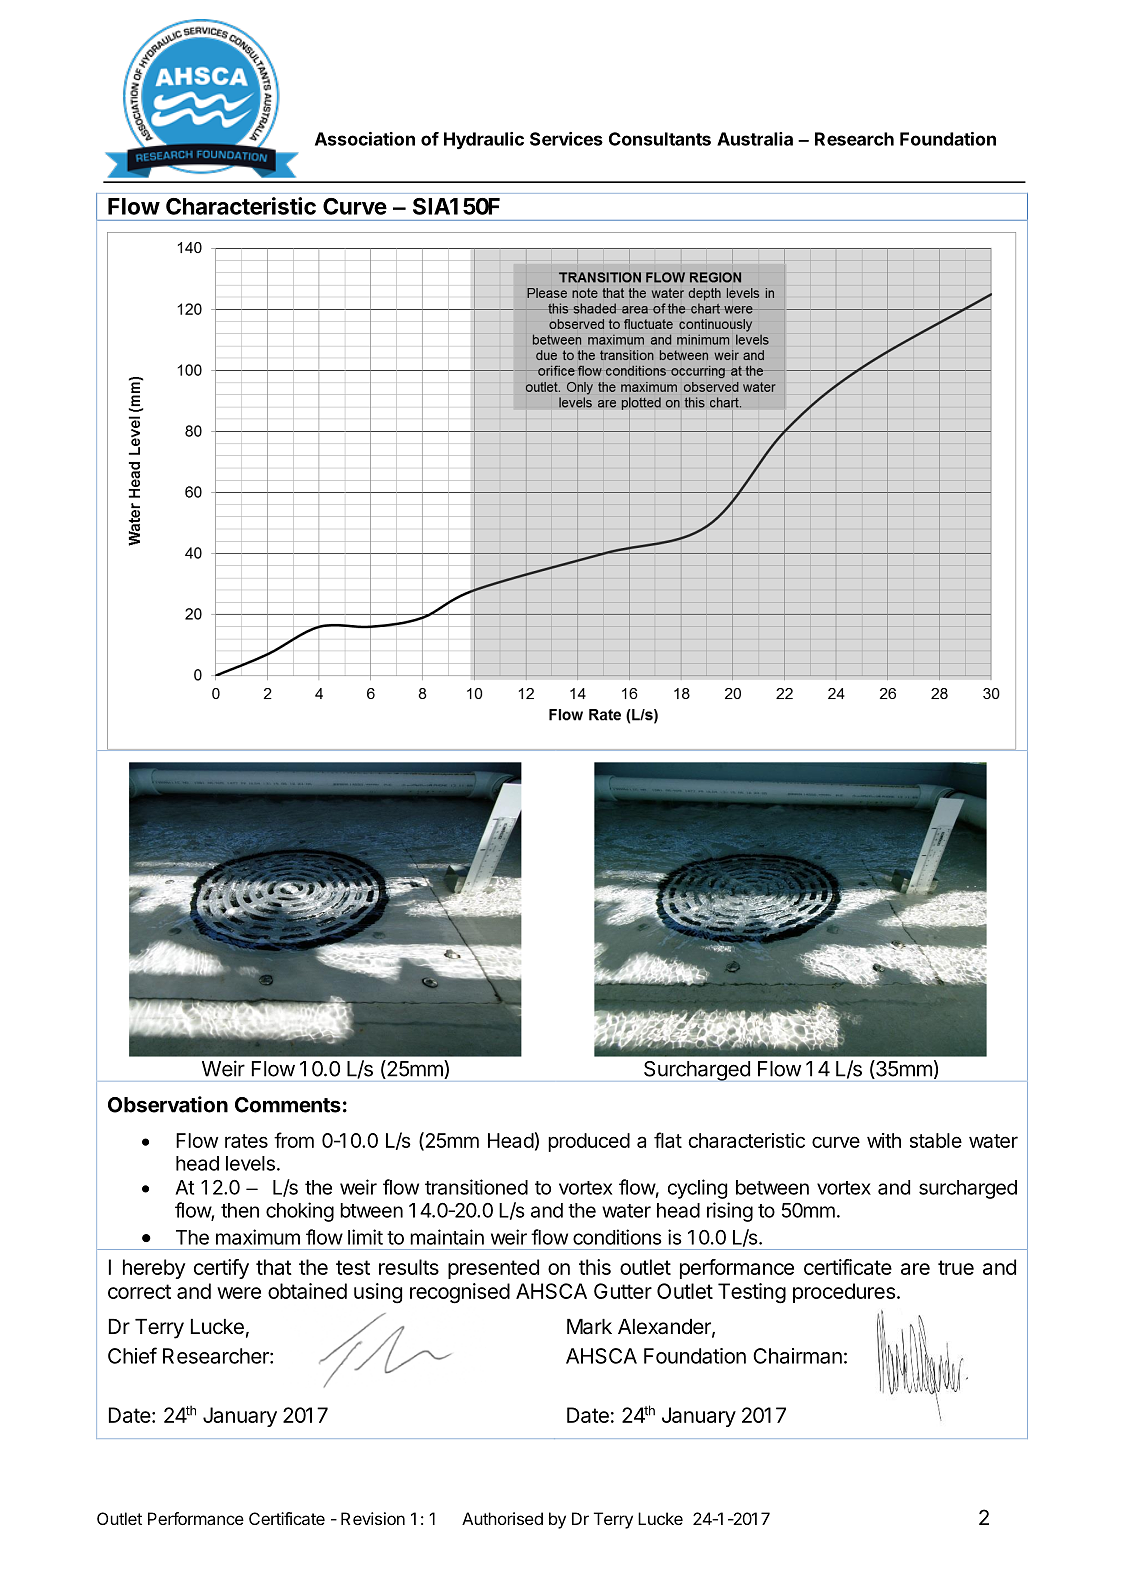 This page has width=1124, height=1589. What do you see at coordinates (772, 1187) in the page?
I see `between` at bounding box center [772, 1187].
